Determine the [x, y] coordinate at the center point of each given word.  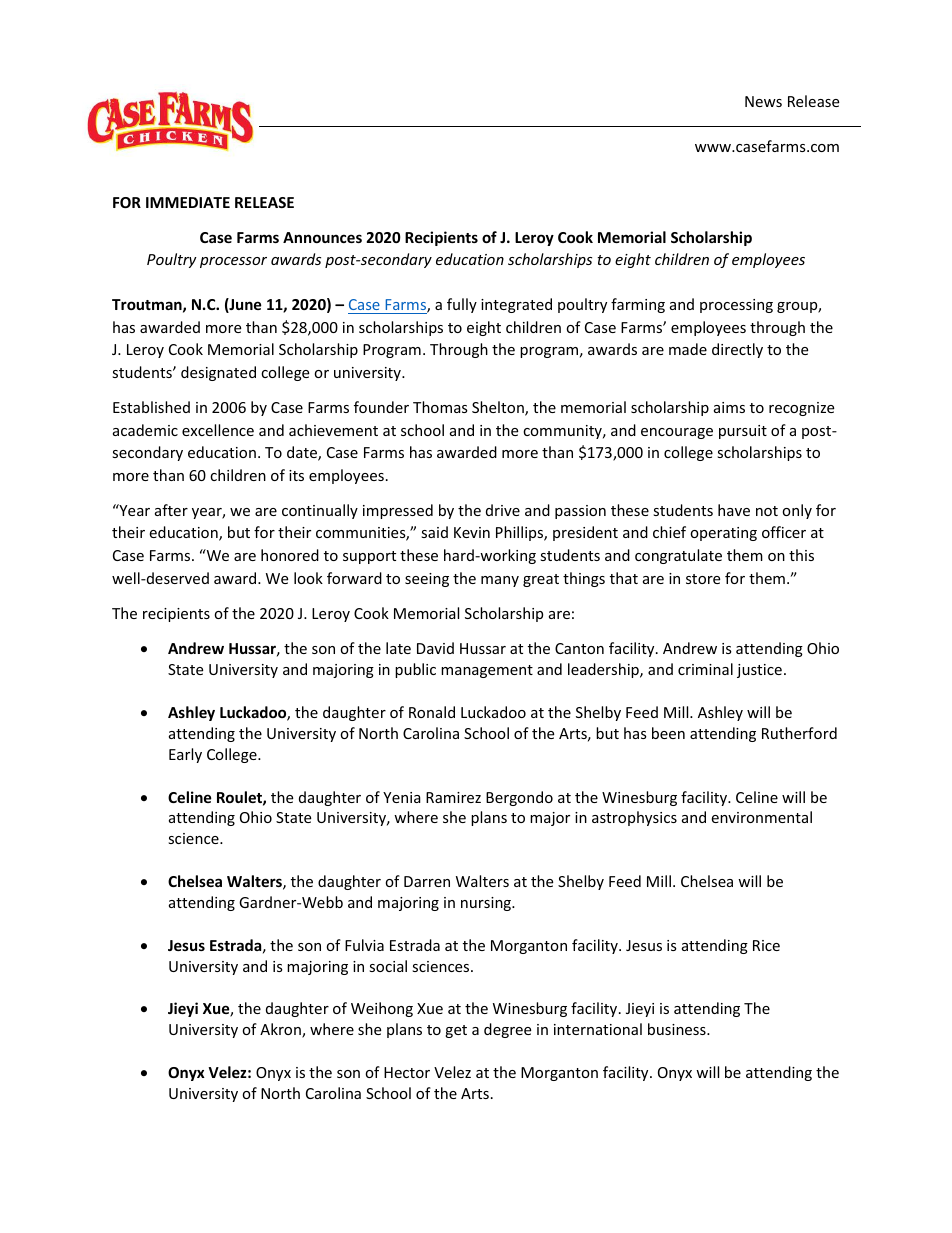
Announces [322, 237]
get [456, 1031]
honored [290, 555]
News [763, 101]
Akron [281, 1030]
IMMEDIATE [188, 202]
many [500, 581]
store [703, 579]
